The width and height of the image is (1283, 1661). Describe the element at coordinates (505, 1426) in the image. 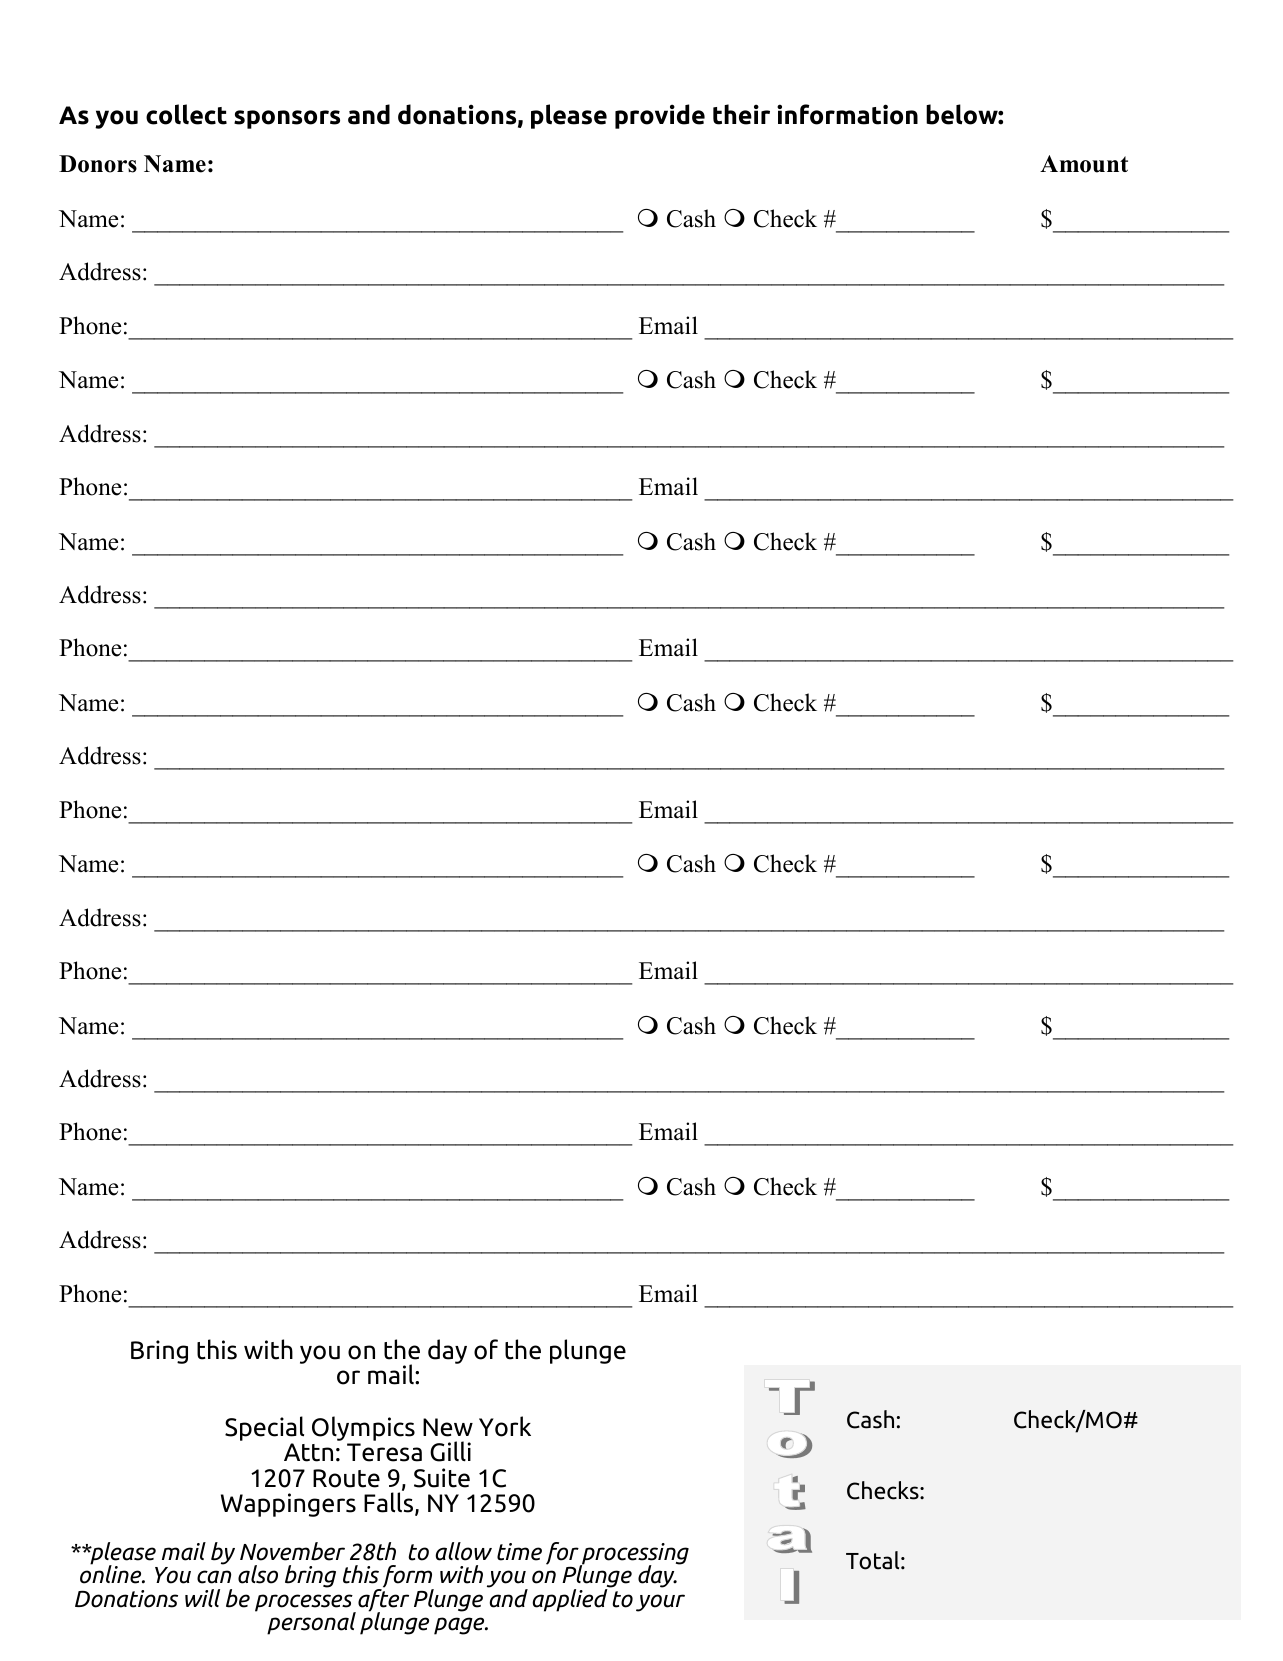

I see `York` at that location.
